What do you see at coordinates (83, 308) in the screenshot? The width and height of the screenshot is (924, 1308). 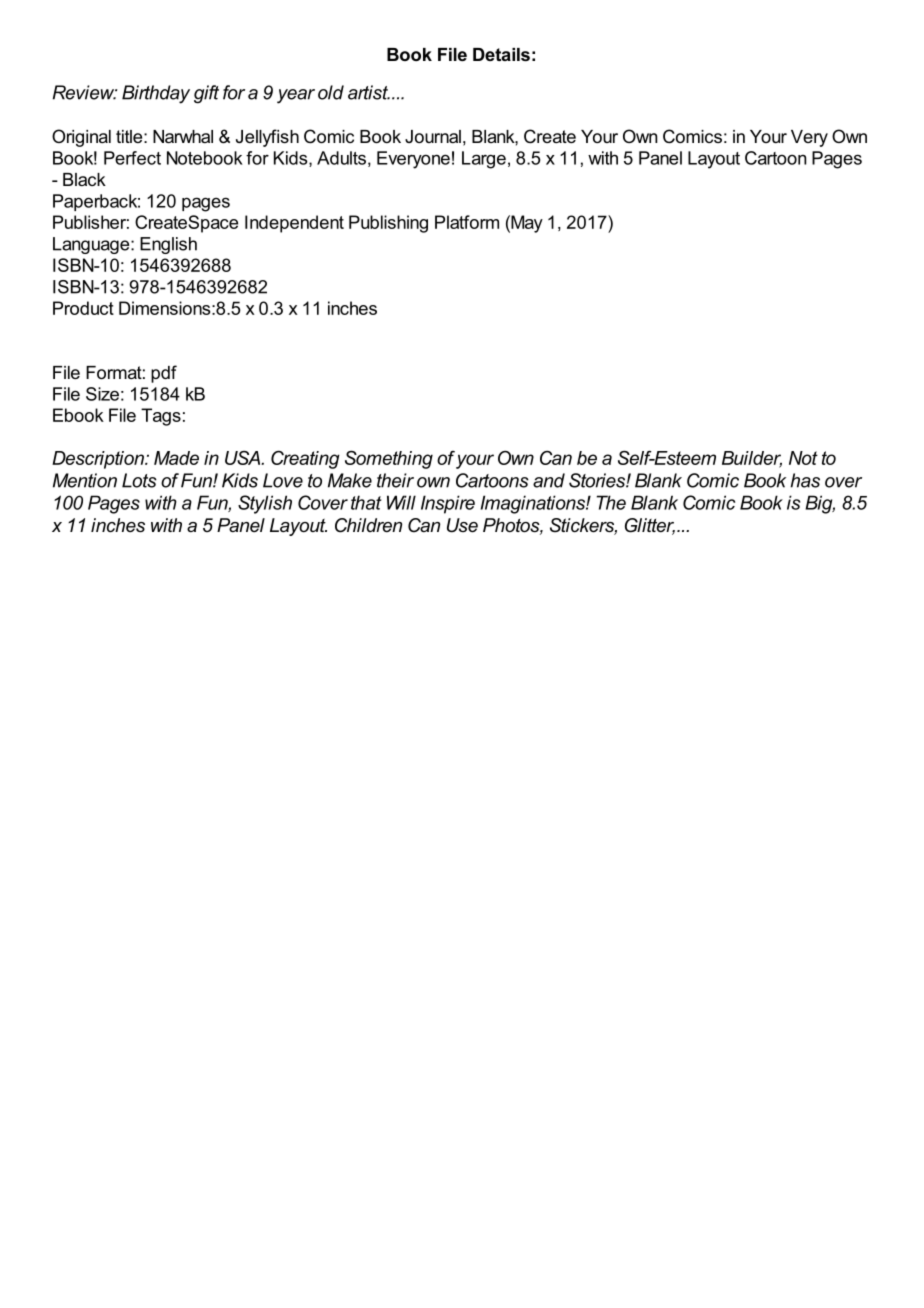 I see `Product` at bounding box center [83, 308].
